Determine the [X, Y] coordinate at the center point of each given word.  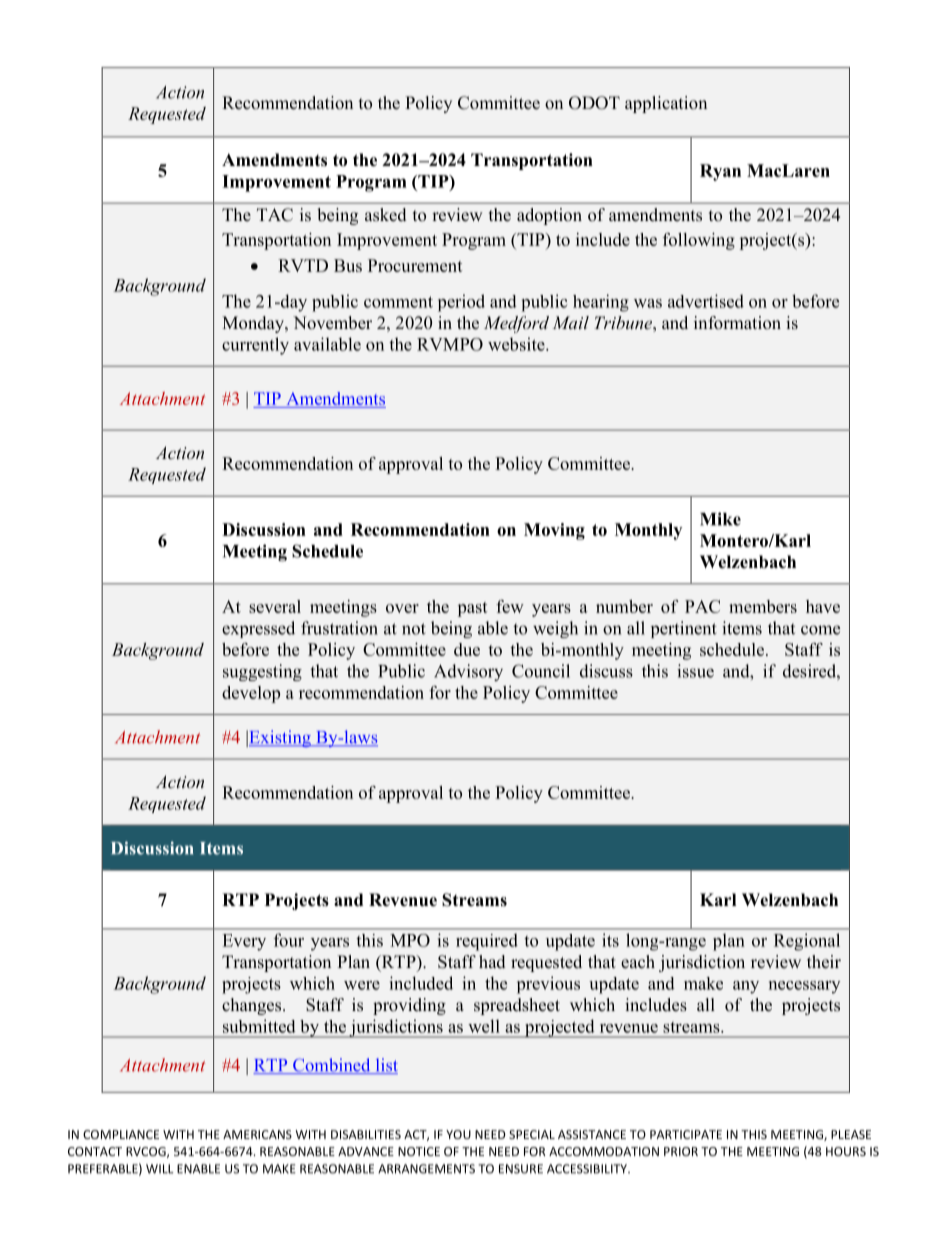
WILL [159, 1169]
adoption [549, 216]
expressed [258, 629]
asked [386, 215]
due [467, 649]
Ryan [720, 172]
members [763, 606]
